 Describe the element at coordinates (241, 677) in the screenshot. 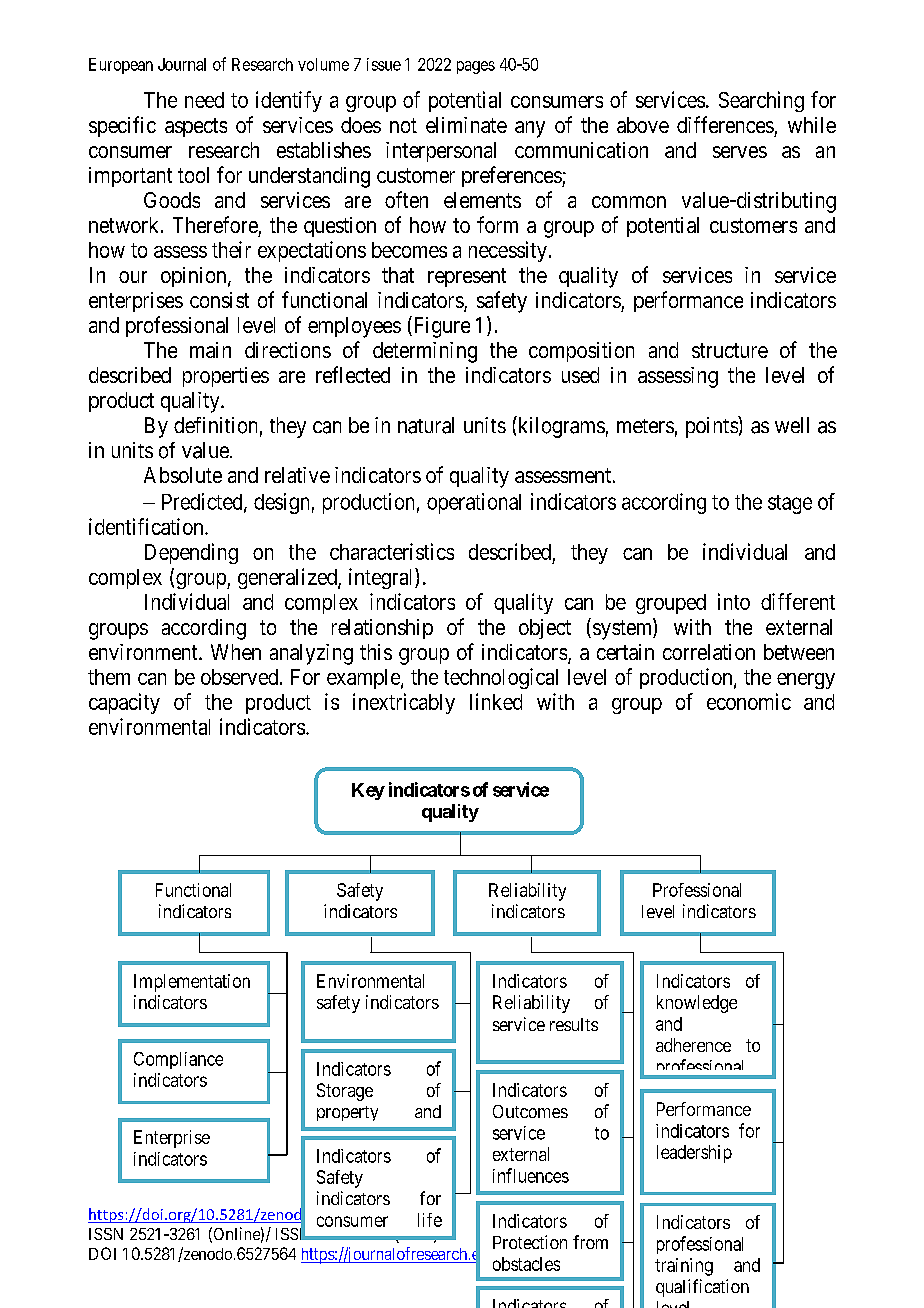

I see `observed` at that location.
